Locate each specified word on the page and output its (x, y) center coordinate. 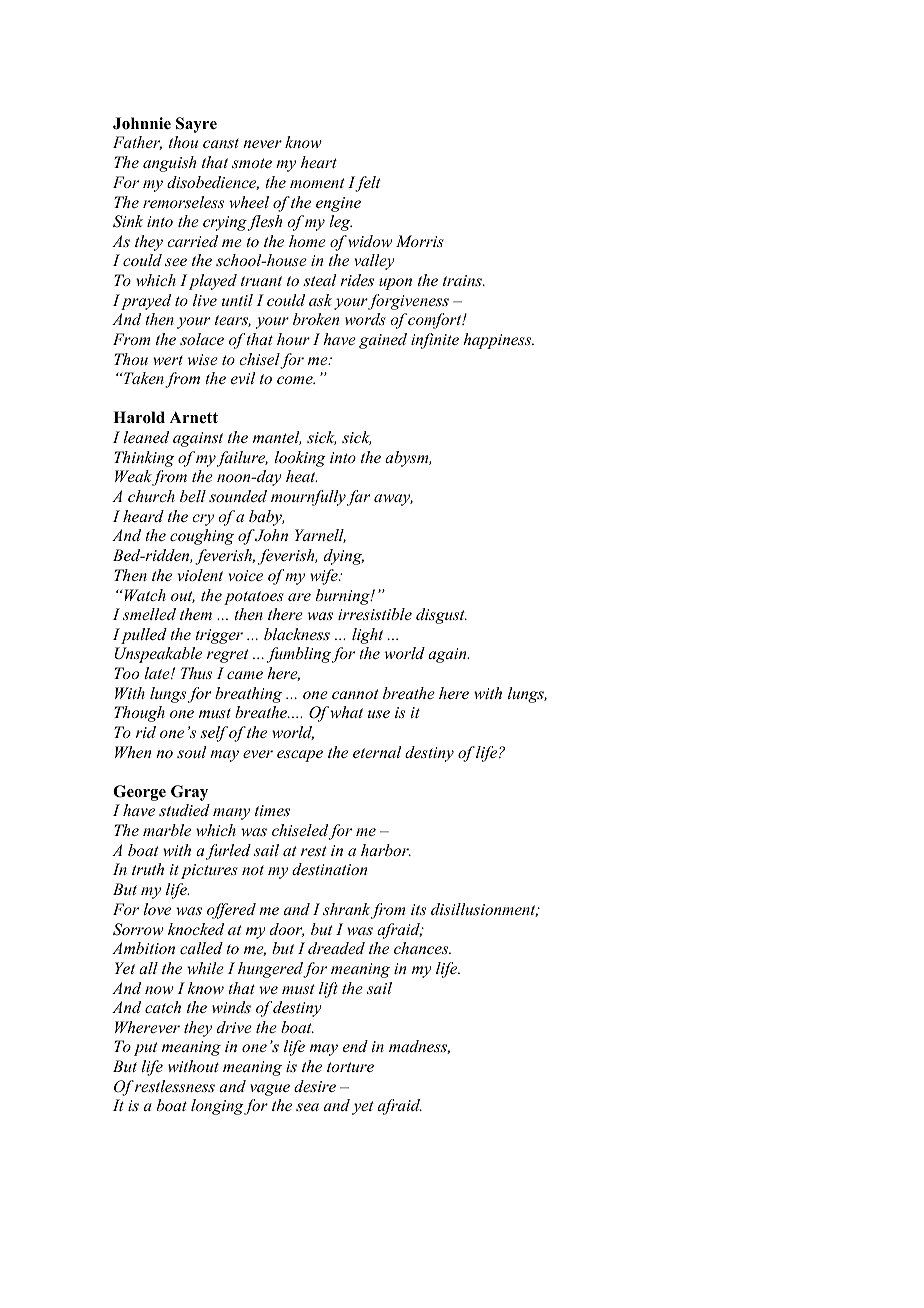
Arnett (194, 417)
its (418, 909)
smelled (149, 614)
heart (319, 162)
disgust (441, 616)
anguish (169, 164)
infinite (435, 341)
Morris (420, 241)
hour (293, 339)
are (299, 597)
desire (315, 1086)
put (146, 1049)
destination (329, 869)
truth (148, 869)
